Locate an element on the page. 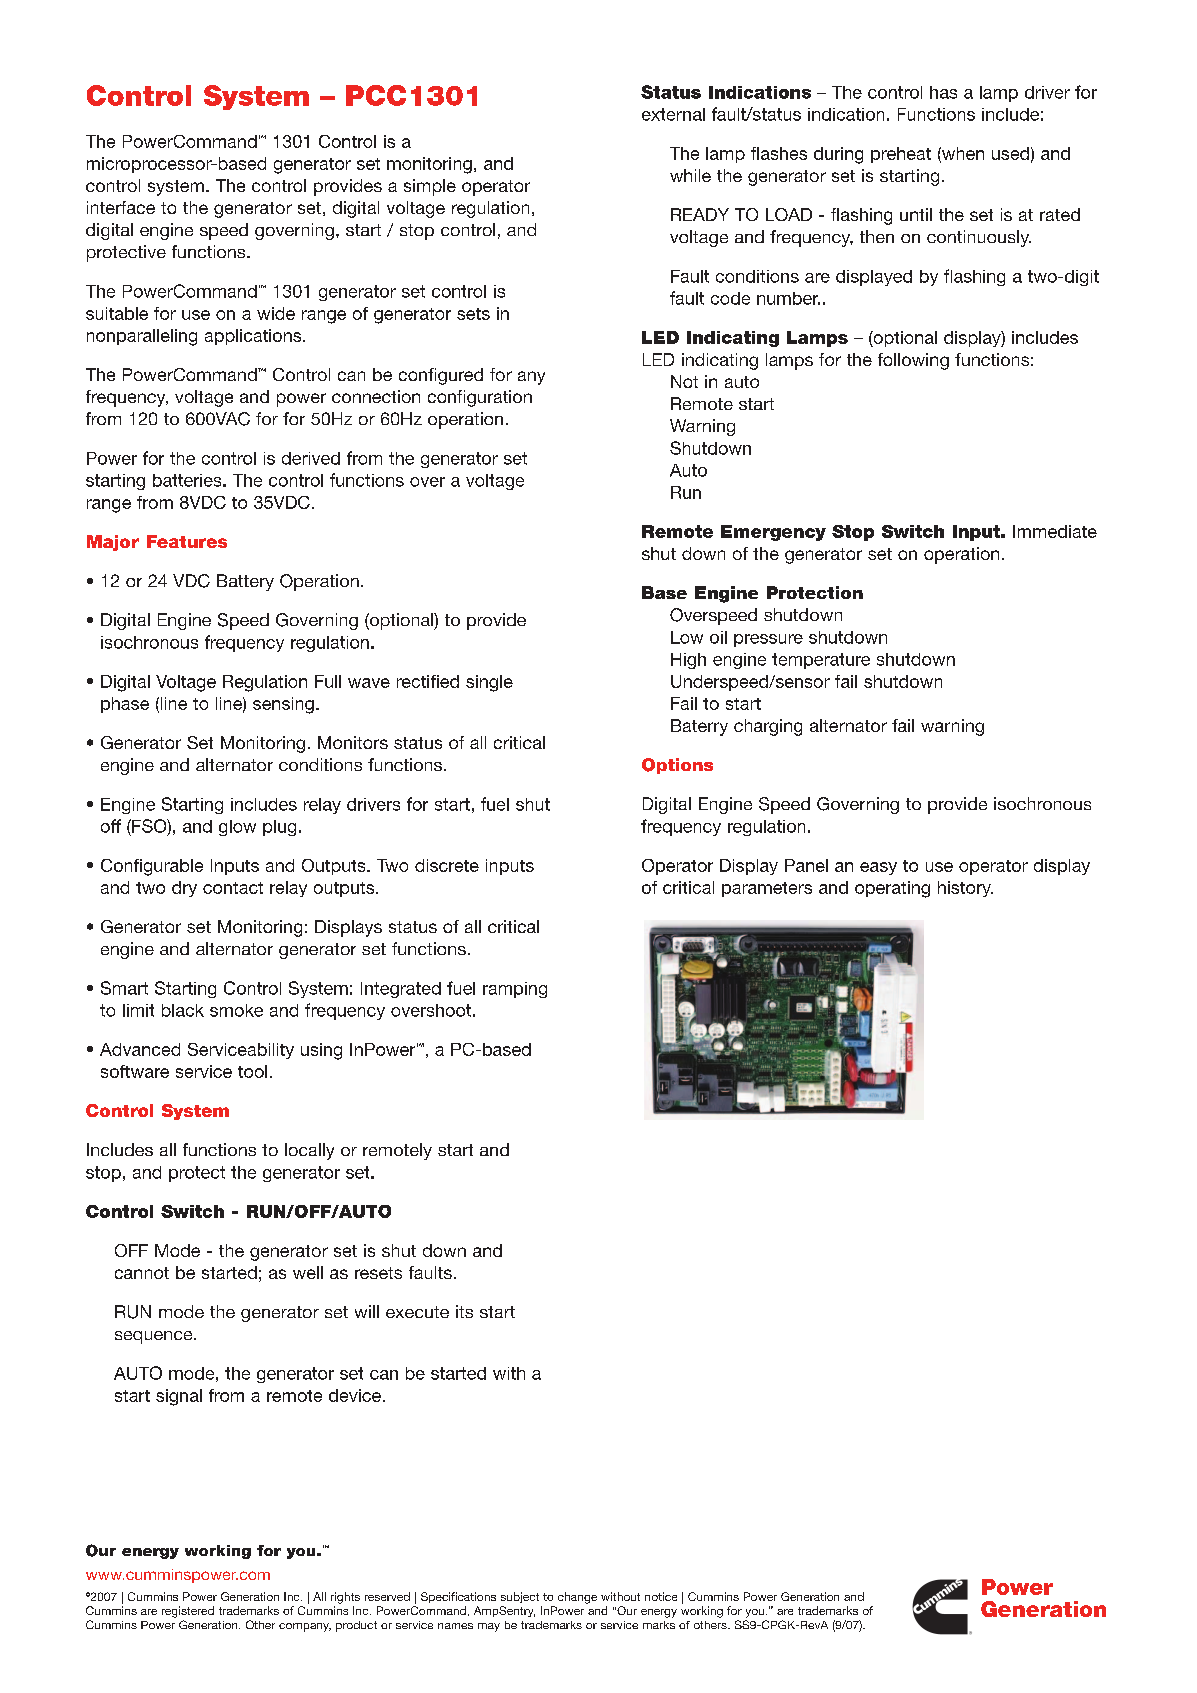 The image size is (1197, 1693). contact is located at coordinates (233, 888).
